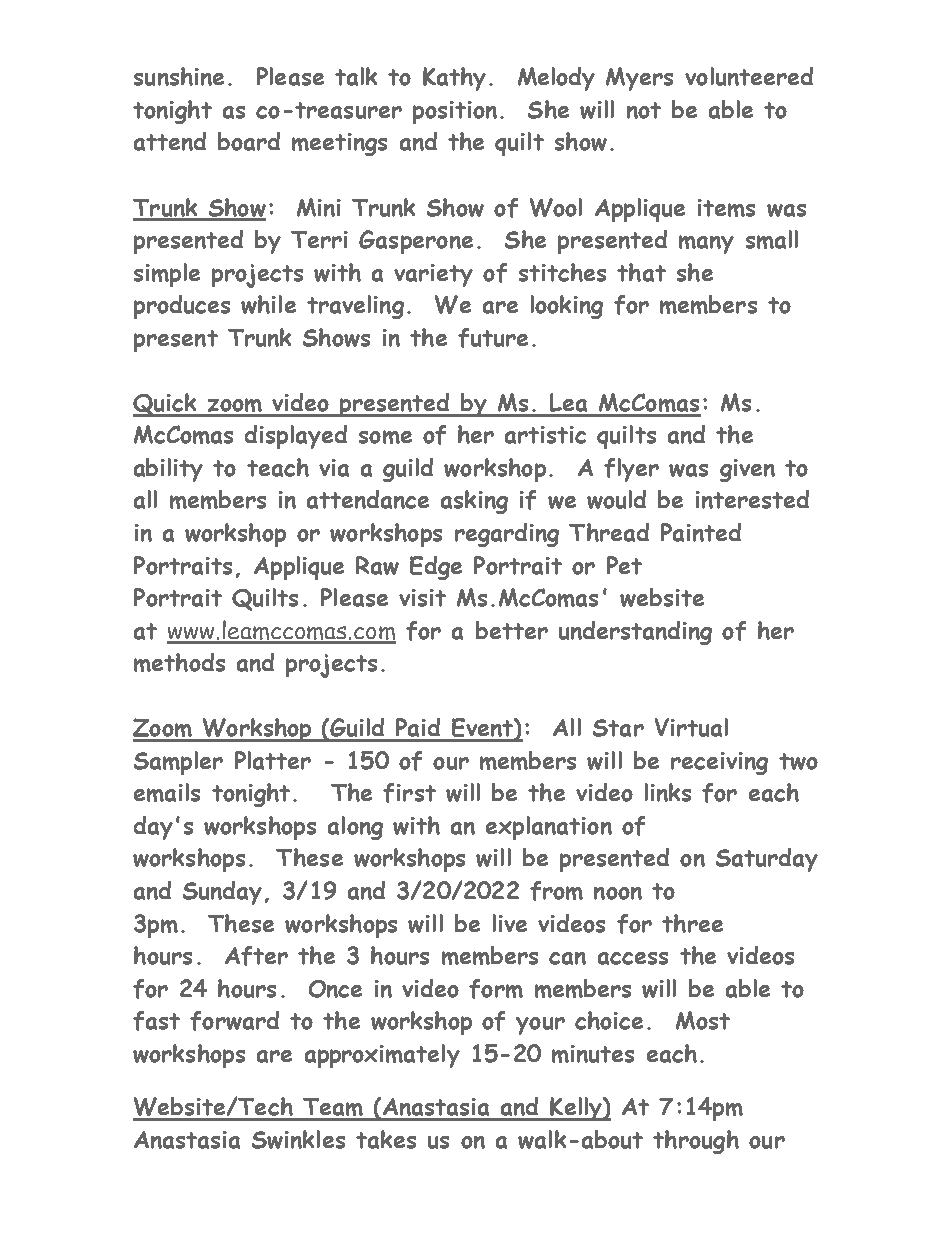 This screenshot has height=1233, width=952. I want to click on better, so click(512, 630).
